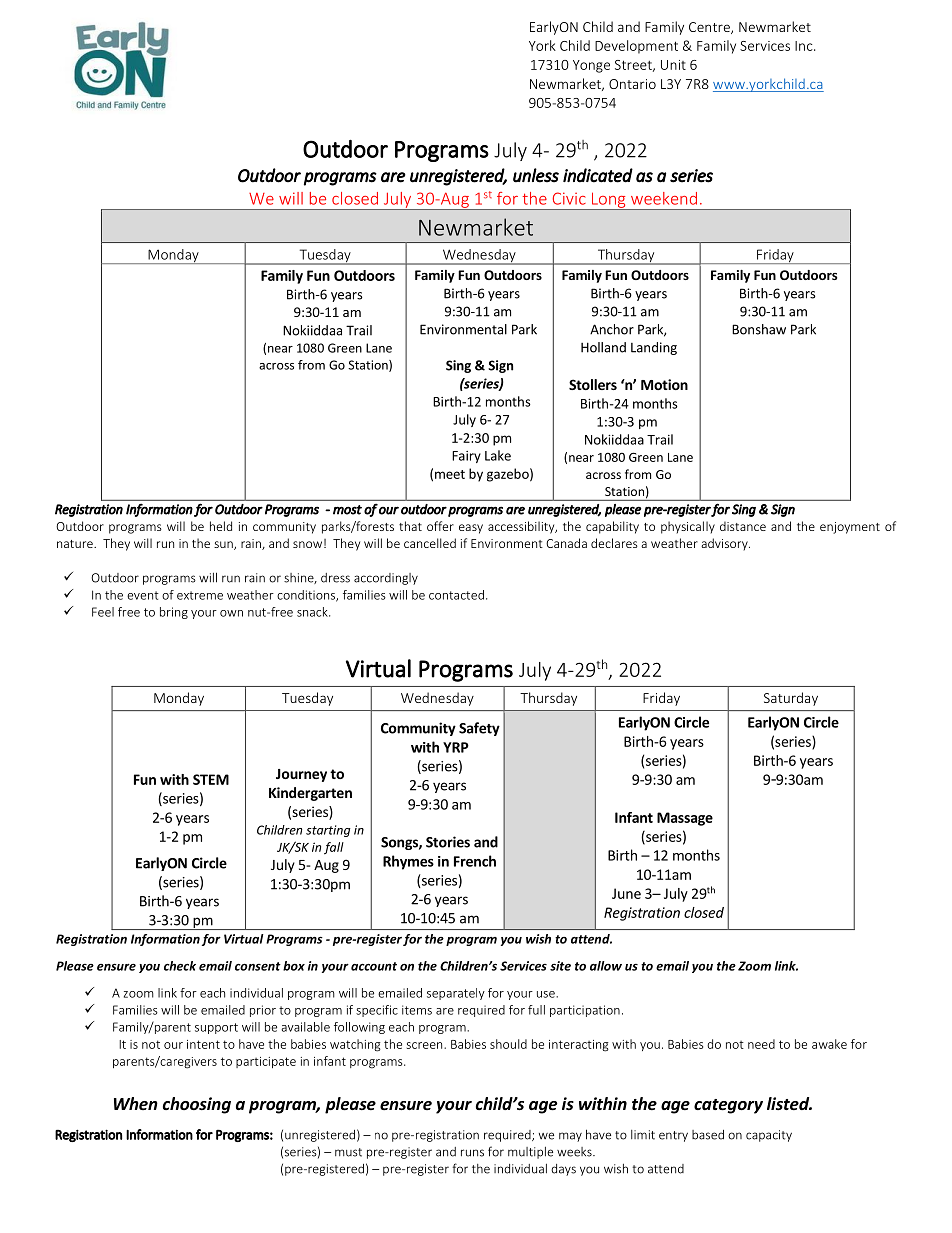 Image resolution: width=952 pixels, height=1233 pixels. Describe the element at coordinates (654, 348) in the page. I see `Landing` at that location.
